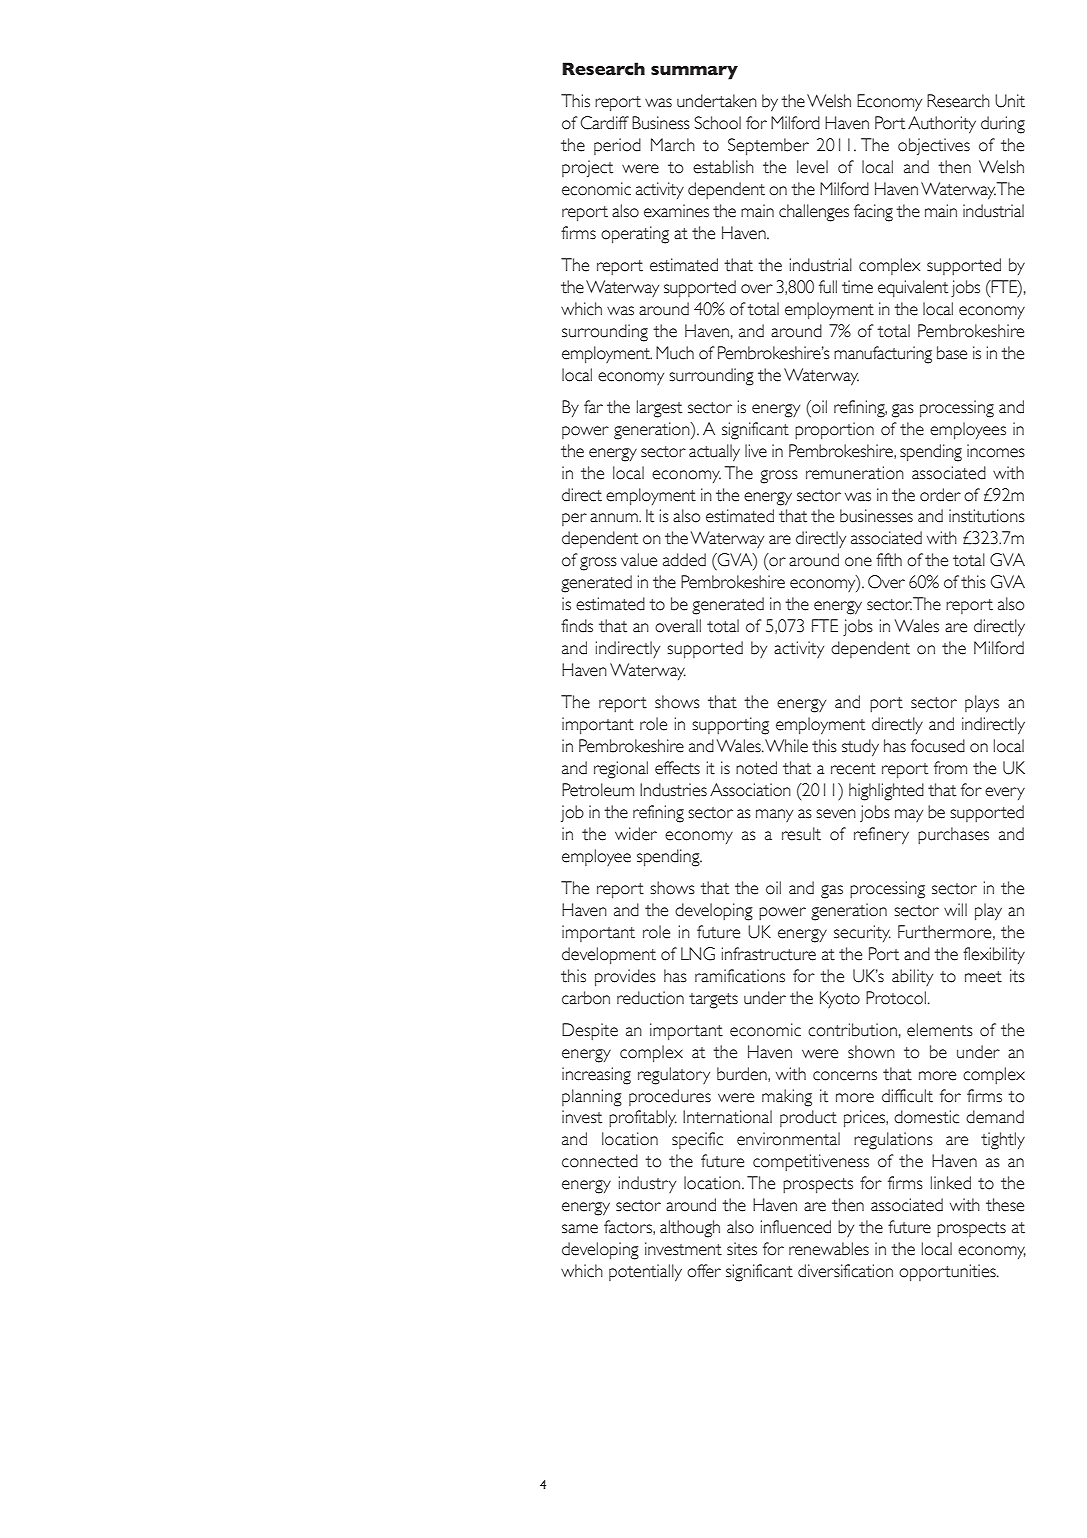  What do you see at coordinates (951, 1183) in the document?
I see `linked` at bounding box center [951, 1183].
